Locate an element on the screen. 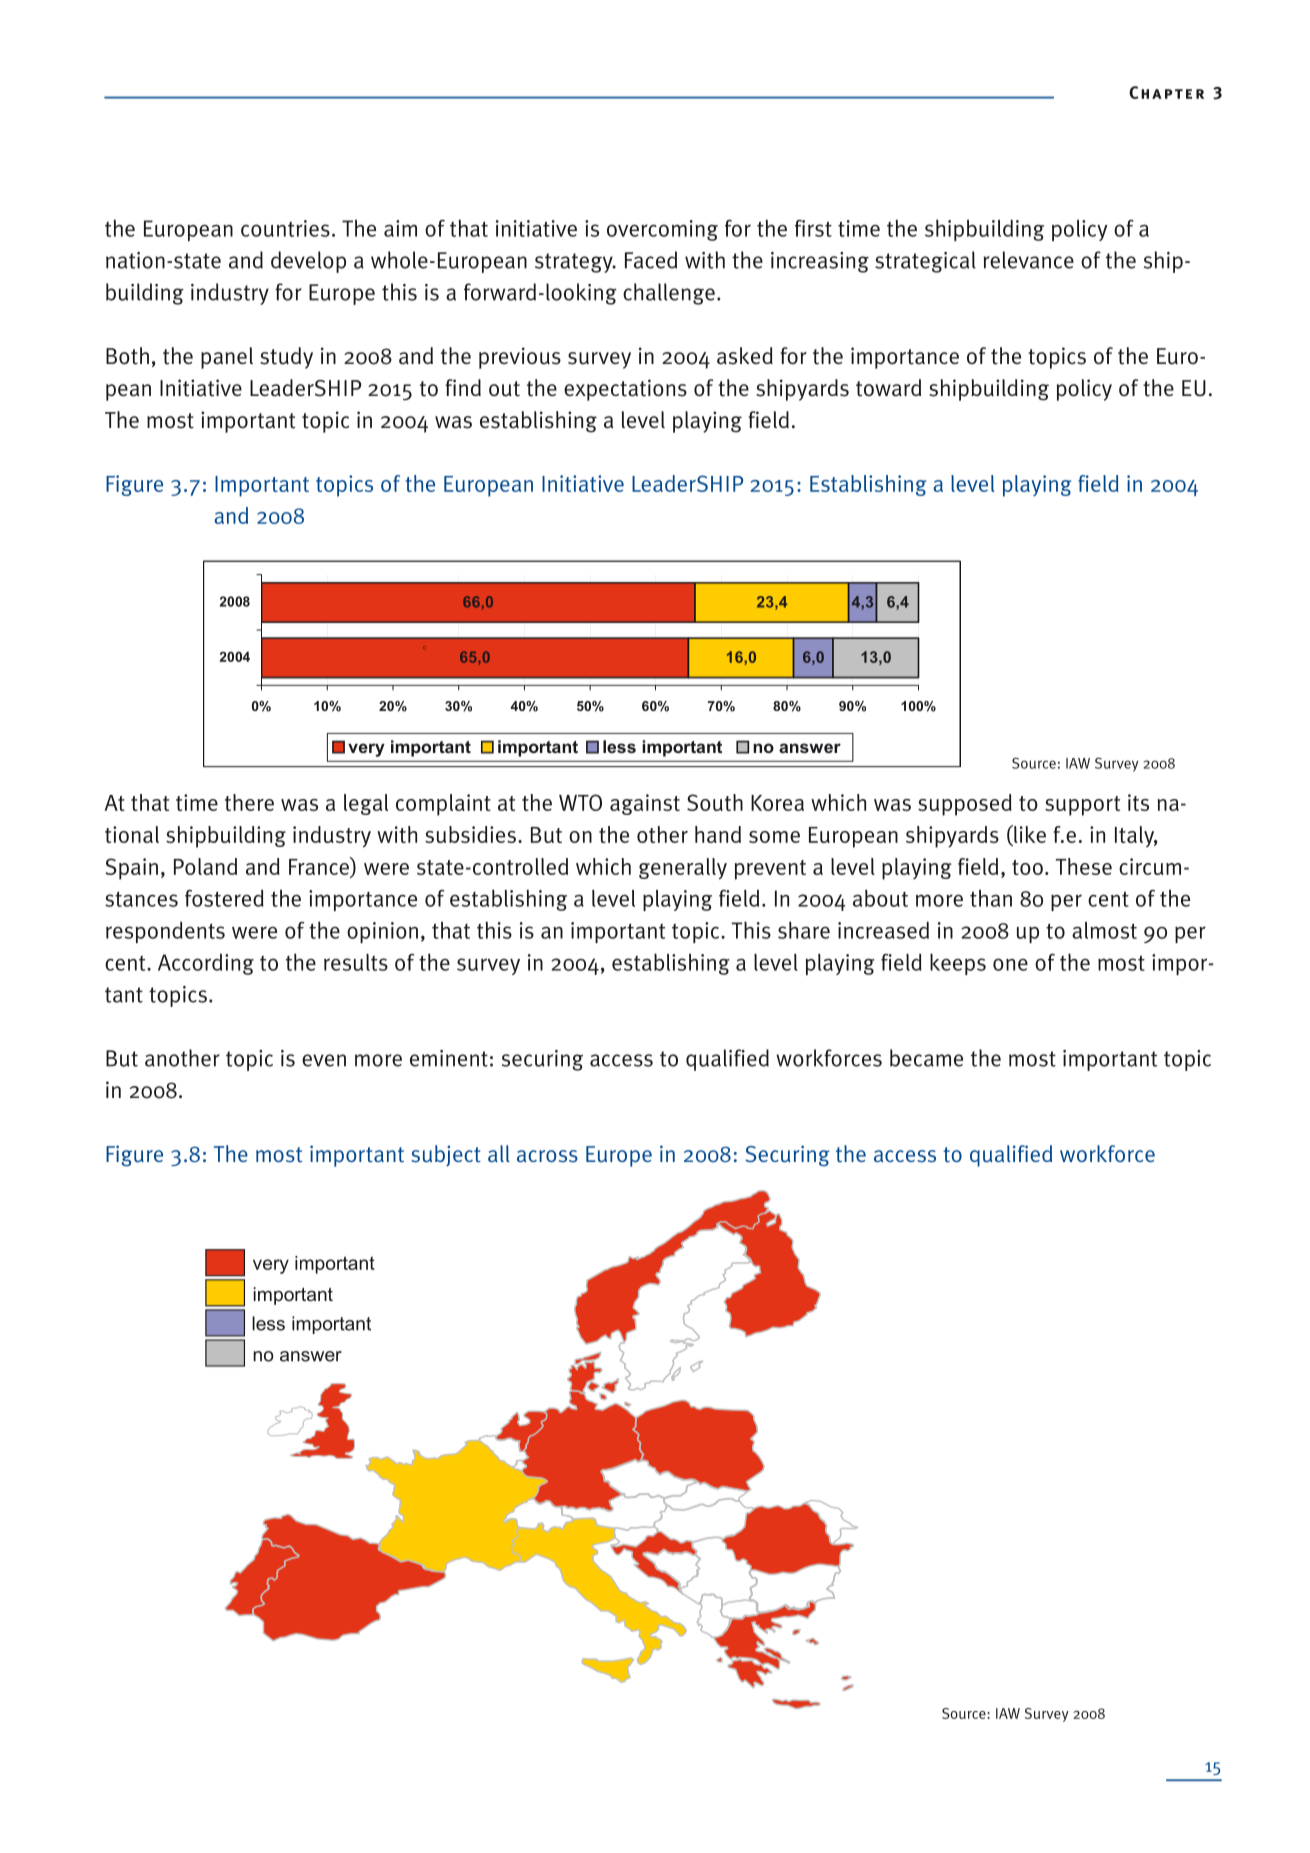  expectations is located at coordinates (625, 390).
